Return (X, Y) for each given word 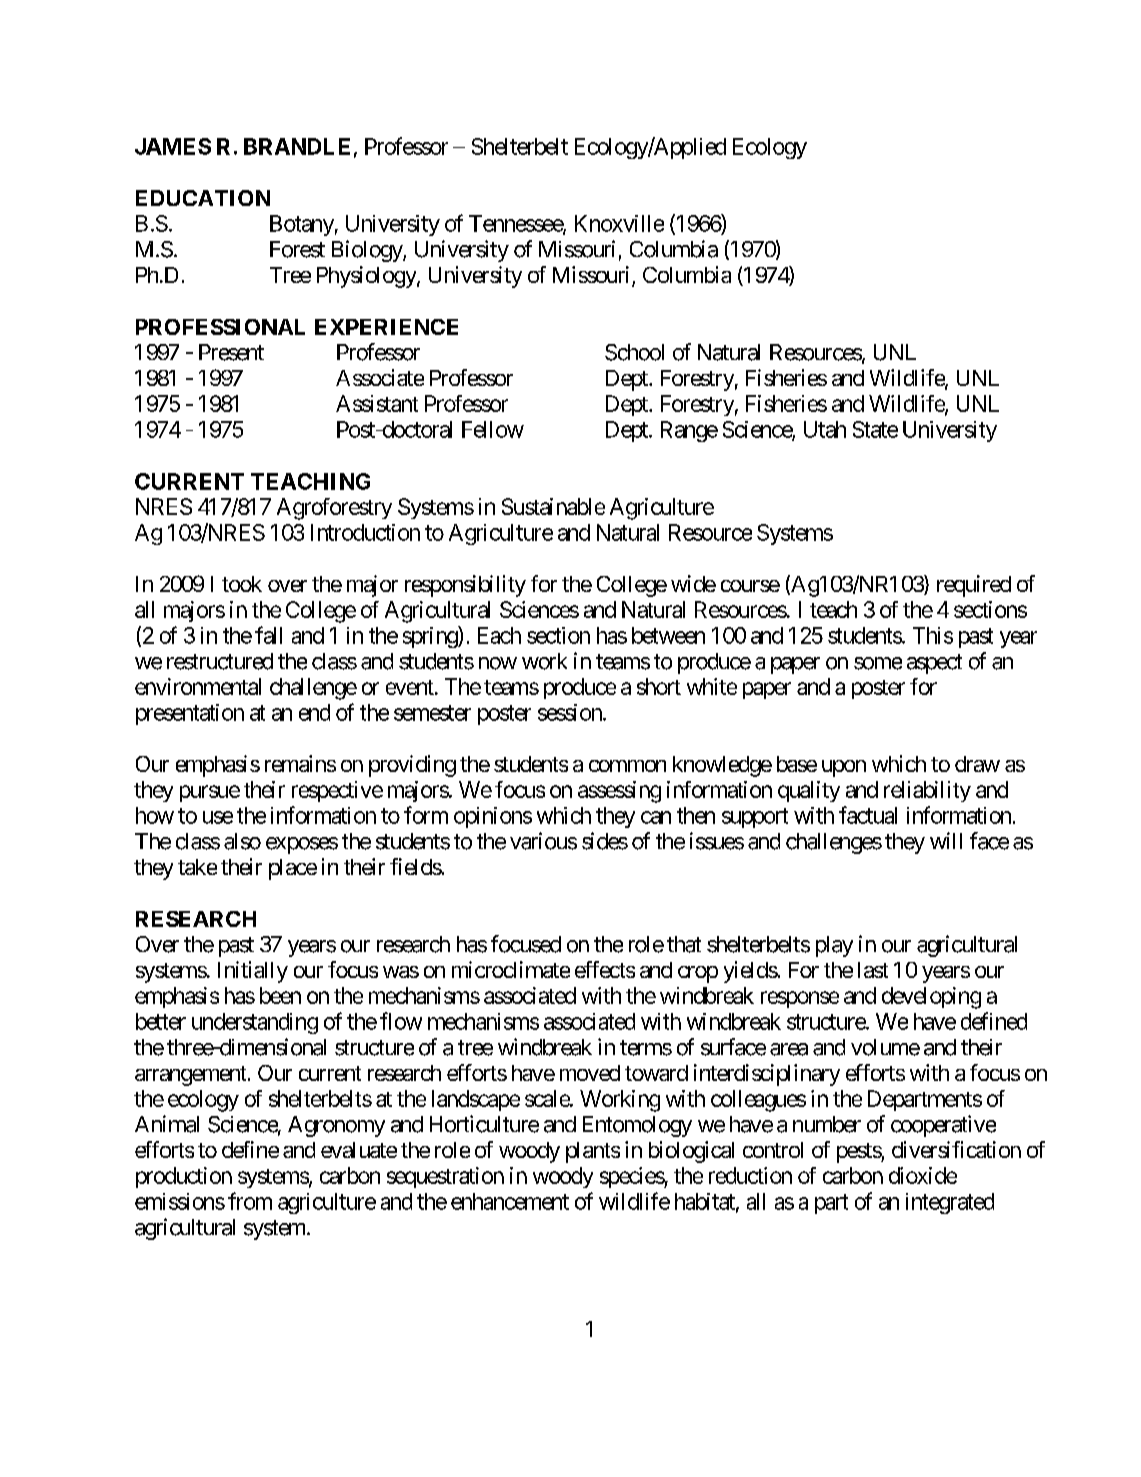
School (634, 352)
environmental (198, 686)
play (834, 946)
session (571, 712)
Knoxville (619, 223)
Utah (825, 429)
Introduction (365, 532)
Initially (253, 972)
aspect (934, 664)
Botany (302, 225)
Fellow (493, 429)
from (250, 1201)
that (684, 944)
